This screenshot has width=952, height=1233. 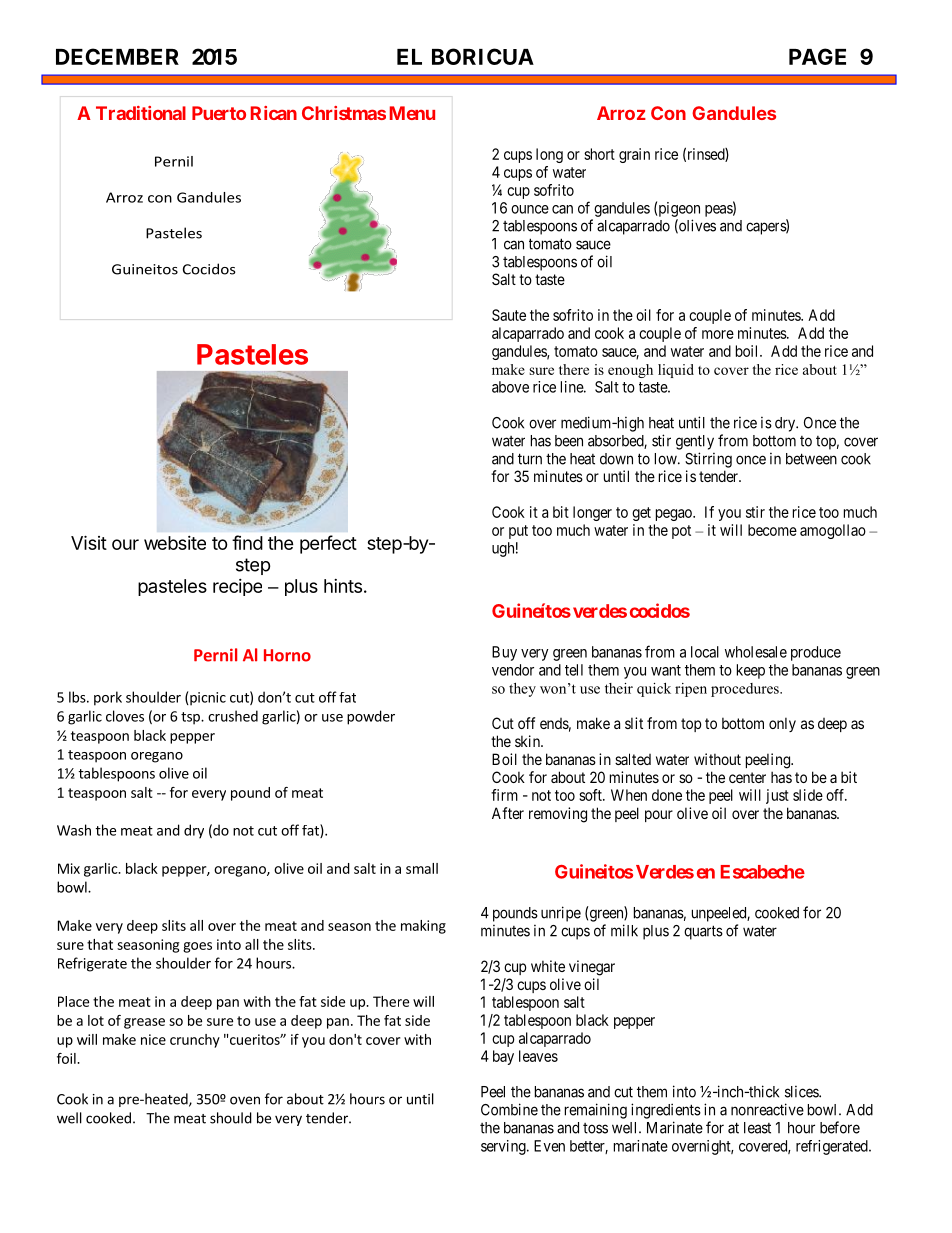 What do you see at coordinates (237, 587) in the screenshot?
I see `recipe` at bounding box center [237, 587].
